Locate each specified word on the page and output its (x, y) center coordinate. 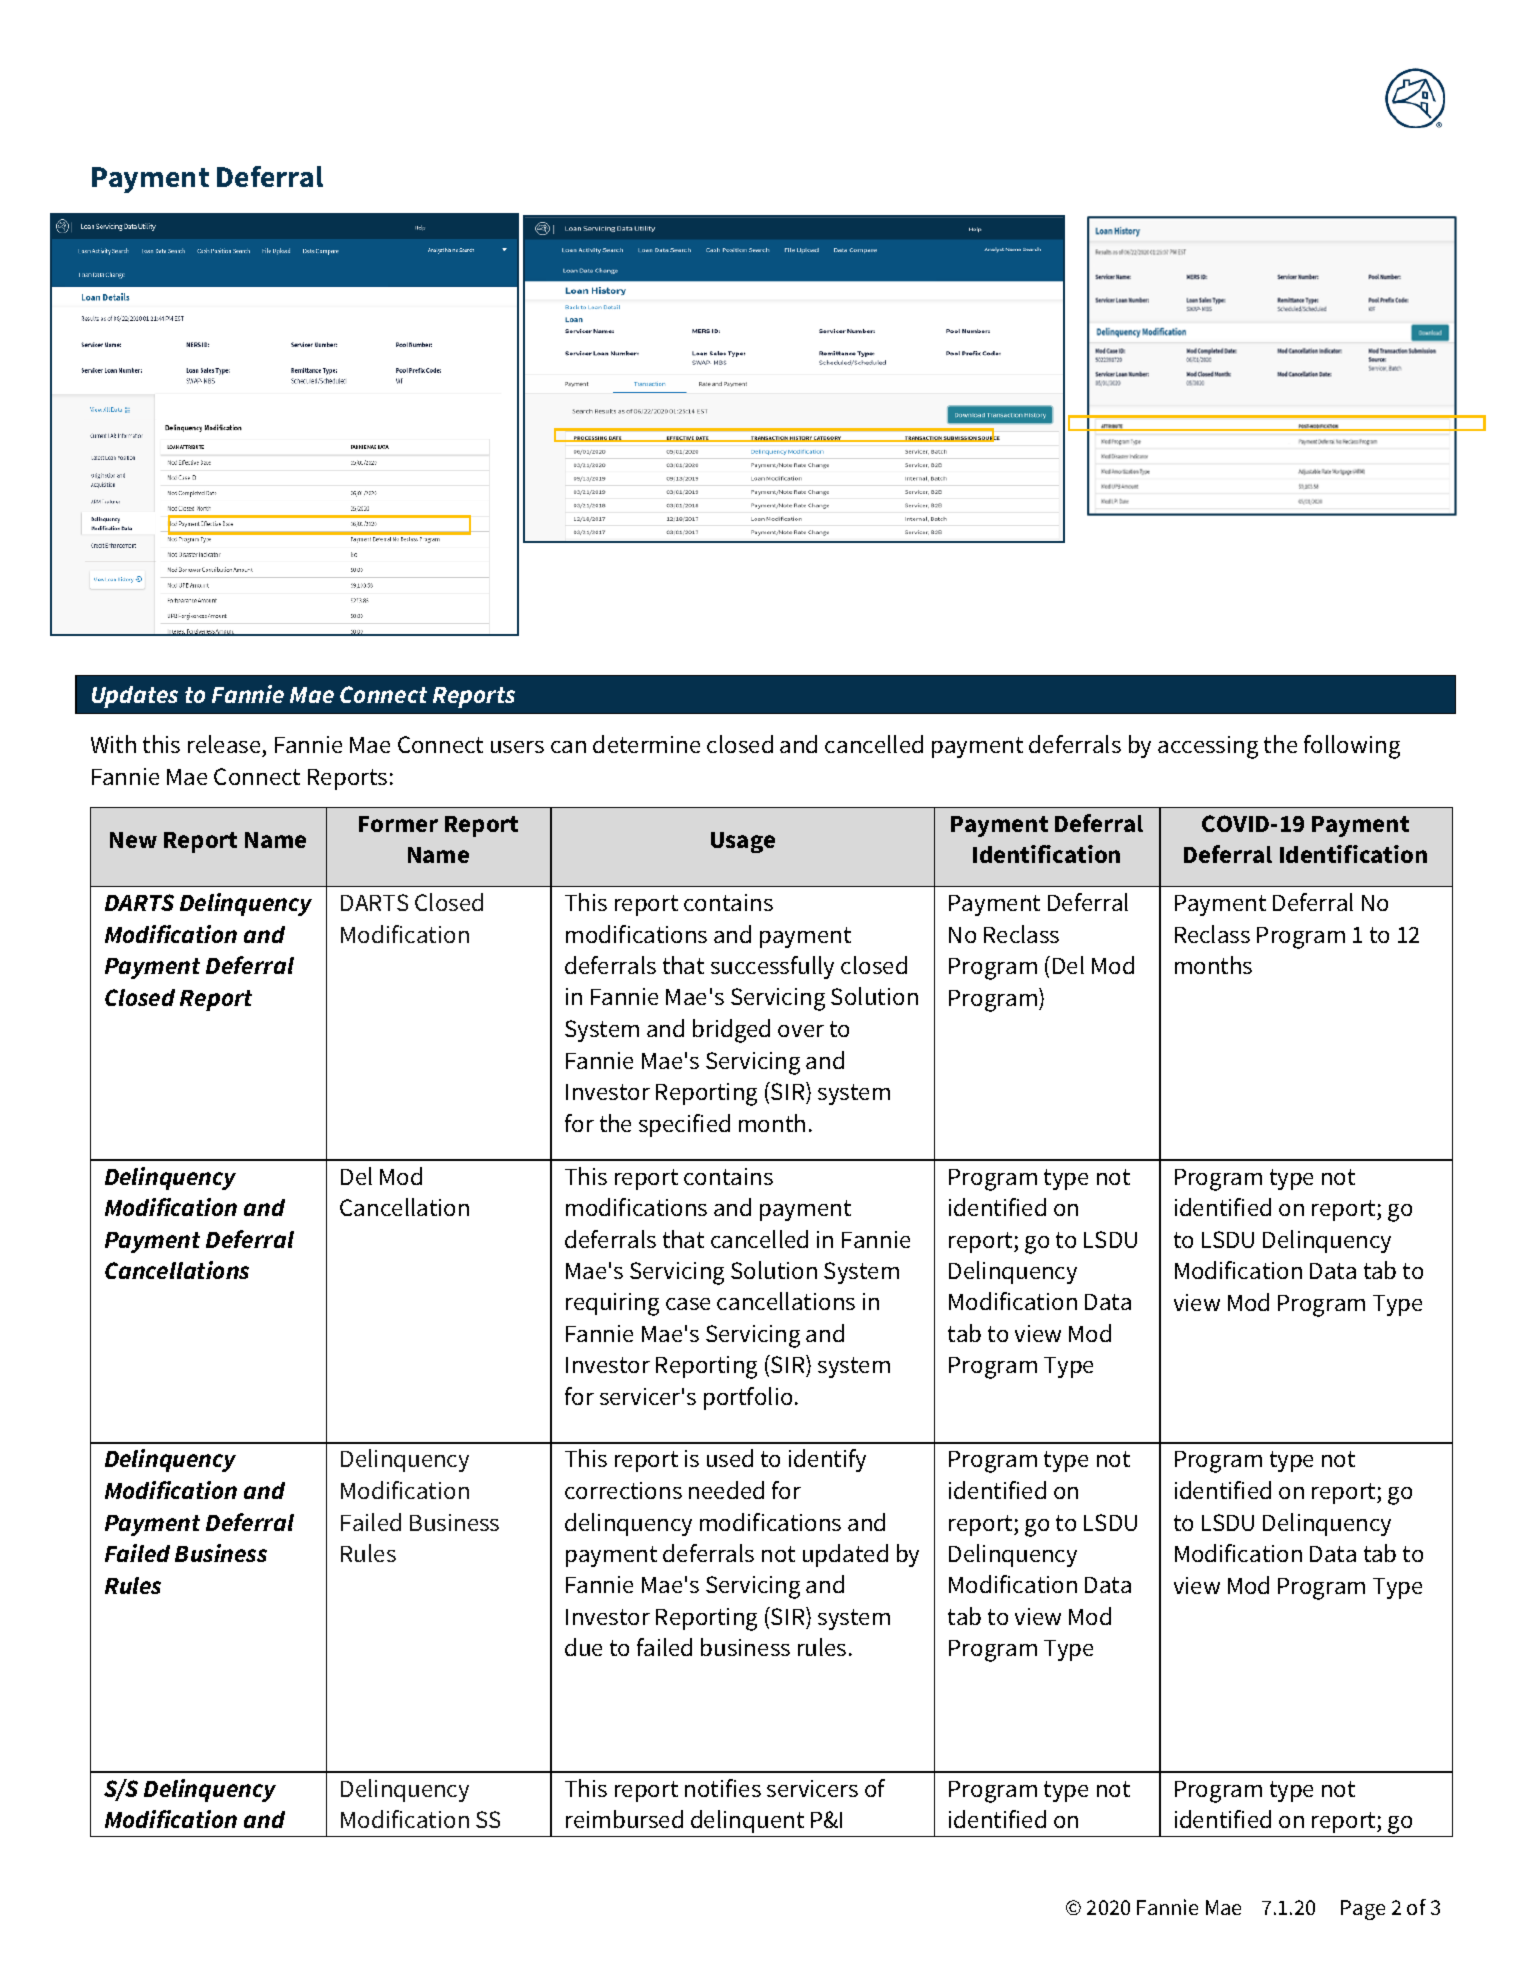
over (801, 1031)
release (224, 744)
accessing (1208, 747)
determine (646, 744)
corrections (623, 1490)
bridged (731, 1031)
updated (845, 1555)
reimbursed (624, 1819)
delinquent (747, 1821)
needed (726, 1490)
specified (684, 1125)
